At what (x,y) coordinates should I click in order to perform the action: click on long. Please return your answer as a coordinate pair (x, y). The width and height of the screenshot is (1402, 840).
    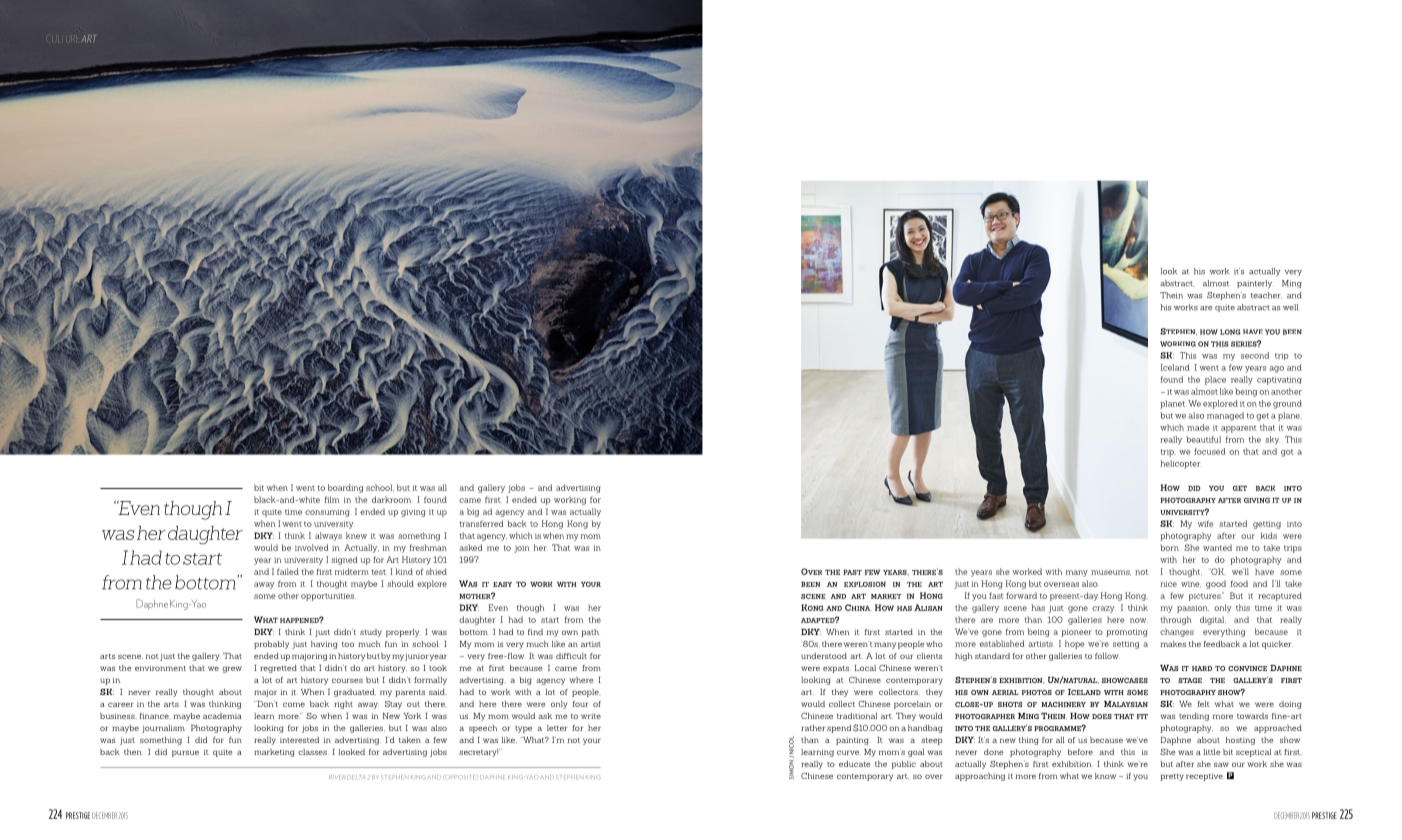
    Looking at the image, I should click on (1230, 332).
